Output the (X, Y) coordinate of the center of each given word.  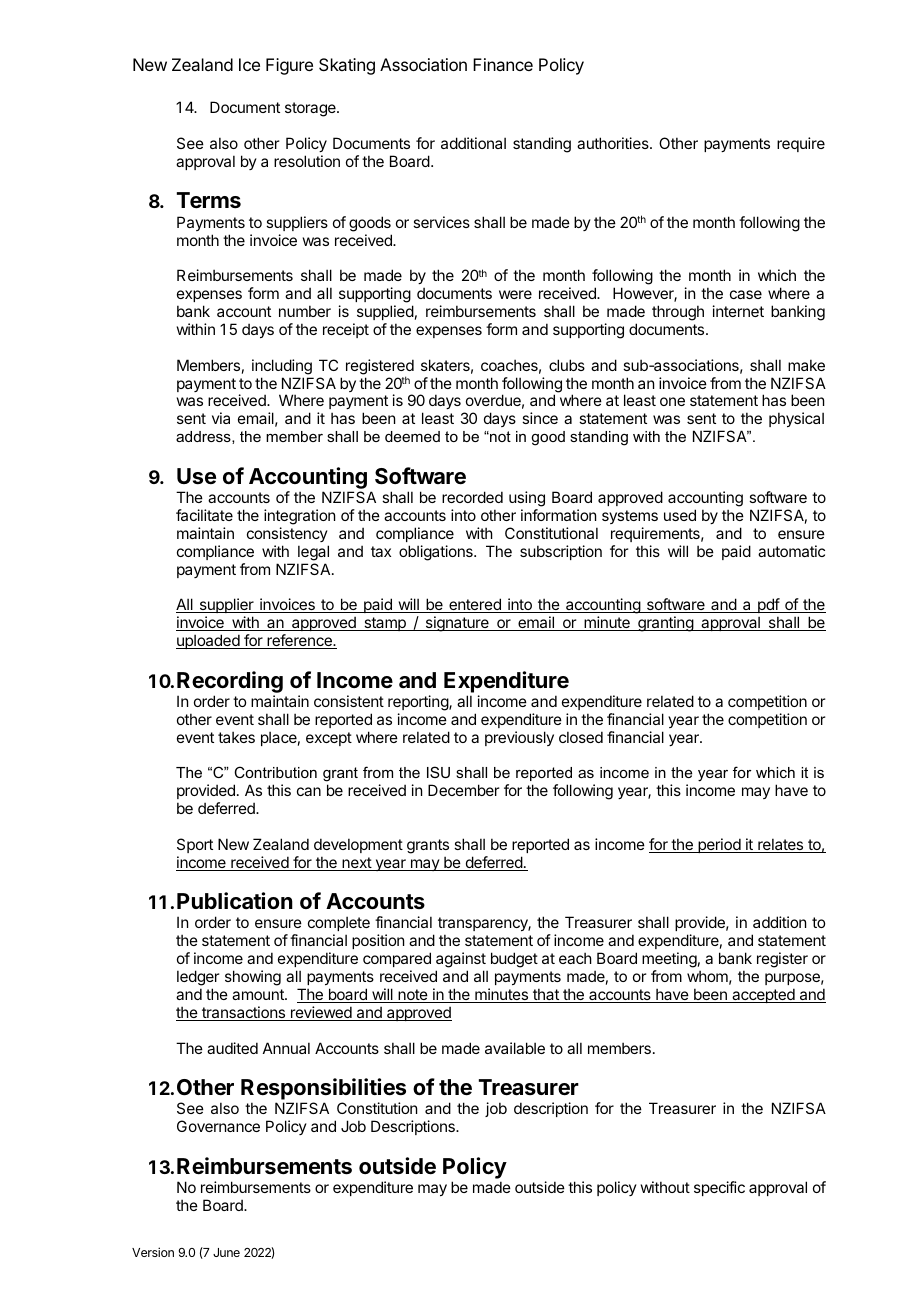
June (226, 1252)
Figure (289, 66)
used (680, 515)
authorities (614, 143)
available (515, 1048)
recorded (472, 497)
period (719, 845)
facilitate (204, 515)
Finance (503, 64)
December (463, 790)
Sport (195, 845)
